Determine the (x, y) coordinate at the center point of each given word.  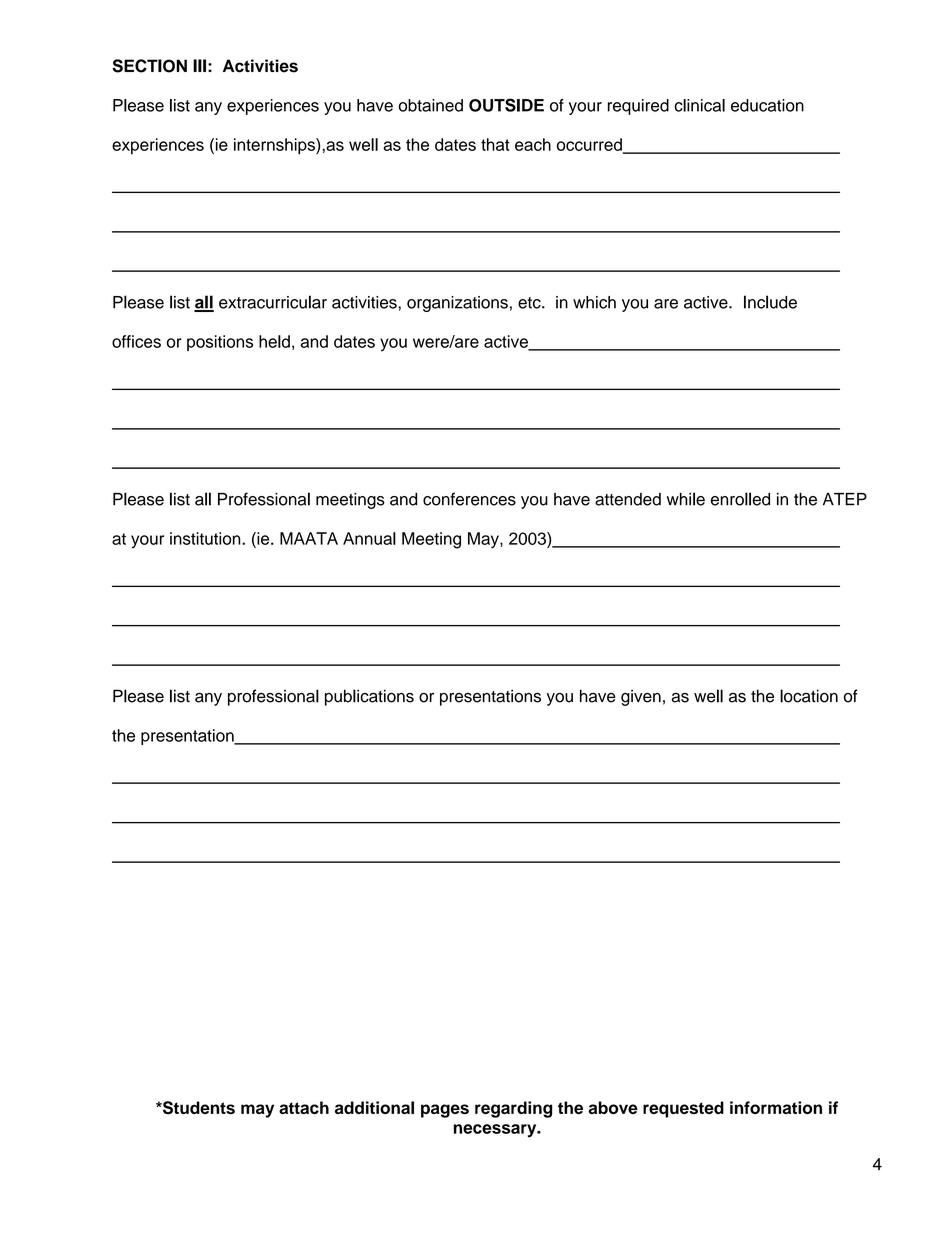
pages (445, 1111)
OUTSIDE (506, 105)
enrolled (740, 499)
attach (304, 1107)
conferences (469, 499)
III (199, 65)
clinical (699, 105)
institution (206, 538)
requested (683, 1109)
